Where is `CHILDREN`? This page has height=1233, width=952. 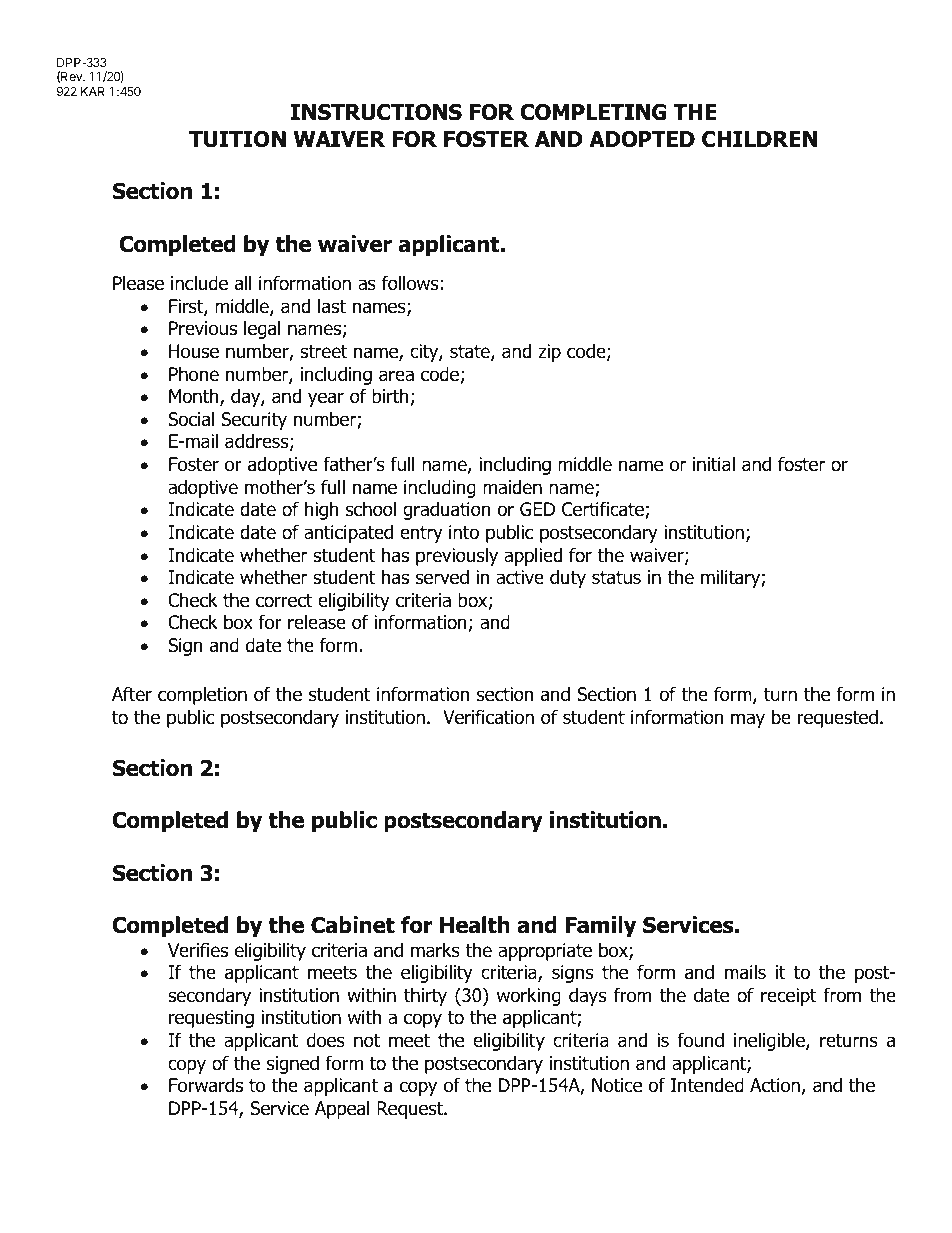
CHILDREN is located at coordinates (759, 139).
